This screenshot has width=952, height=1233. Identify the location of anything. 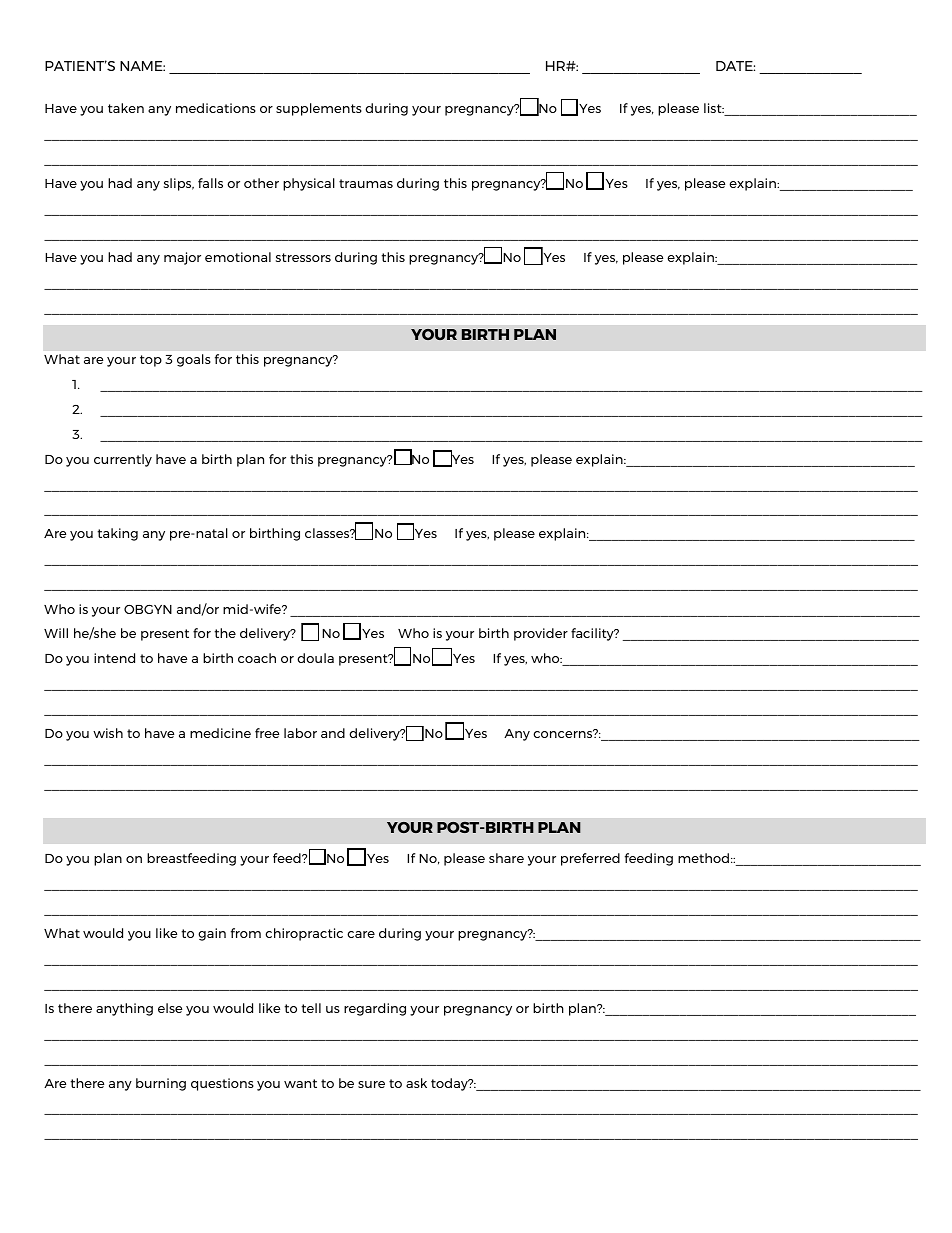
(124, 1009).
